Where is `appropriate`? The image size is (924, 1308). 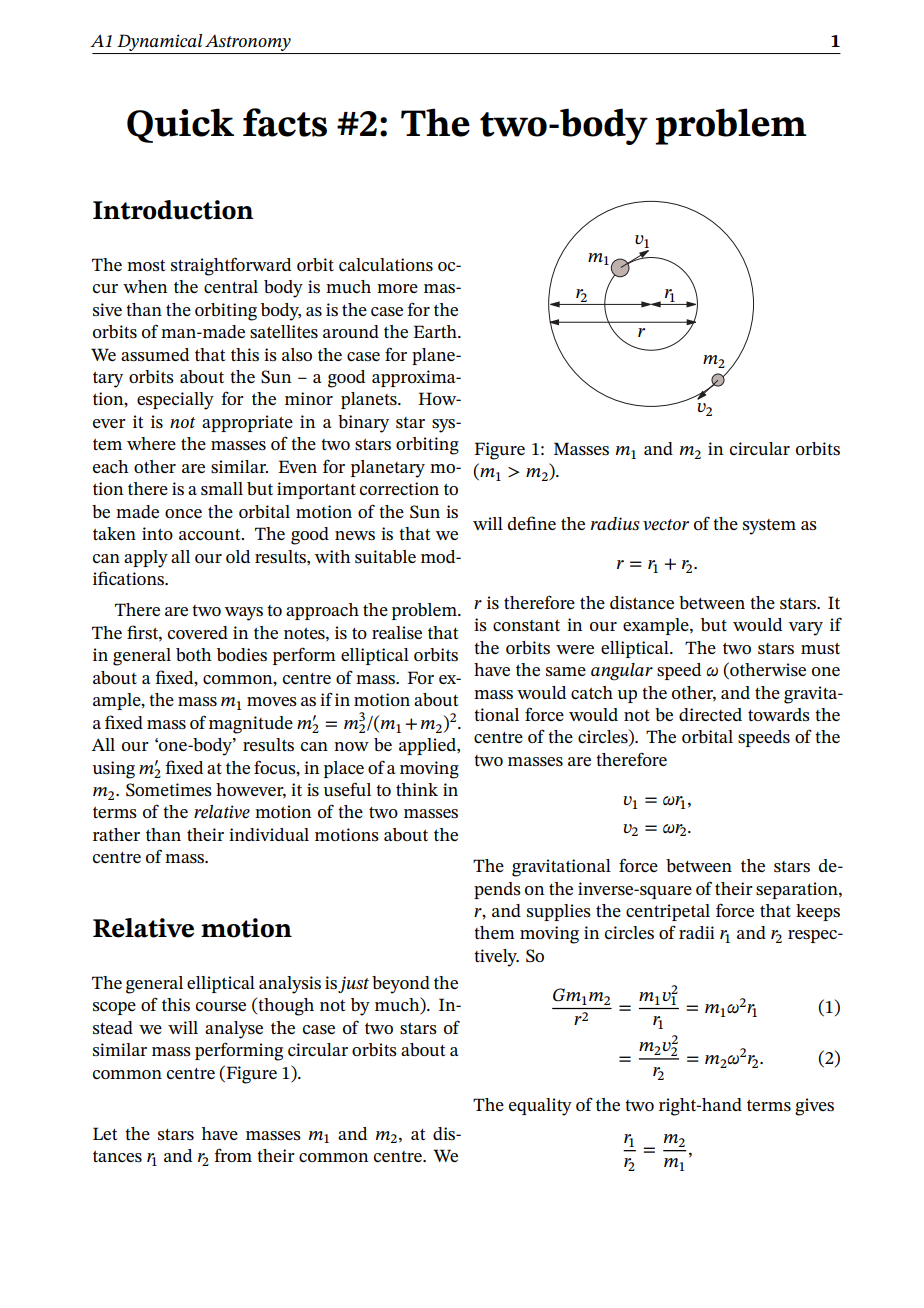
appropriate is located at coordinates (247, 423).
